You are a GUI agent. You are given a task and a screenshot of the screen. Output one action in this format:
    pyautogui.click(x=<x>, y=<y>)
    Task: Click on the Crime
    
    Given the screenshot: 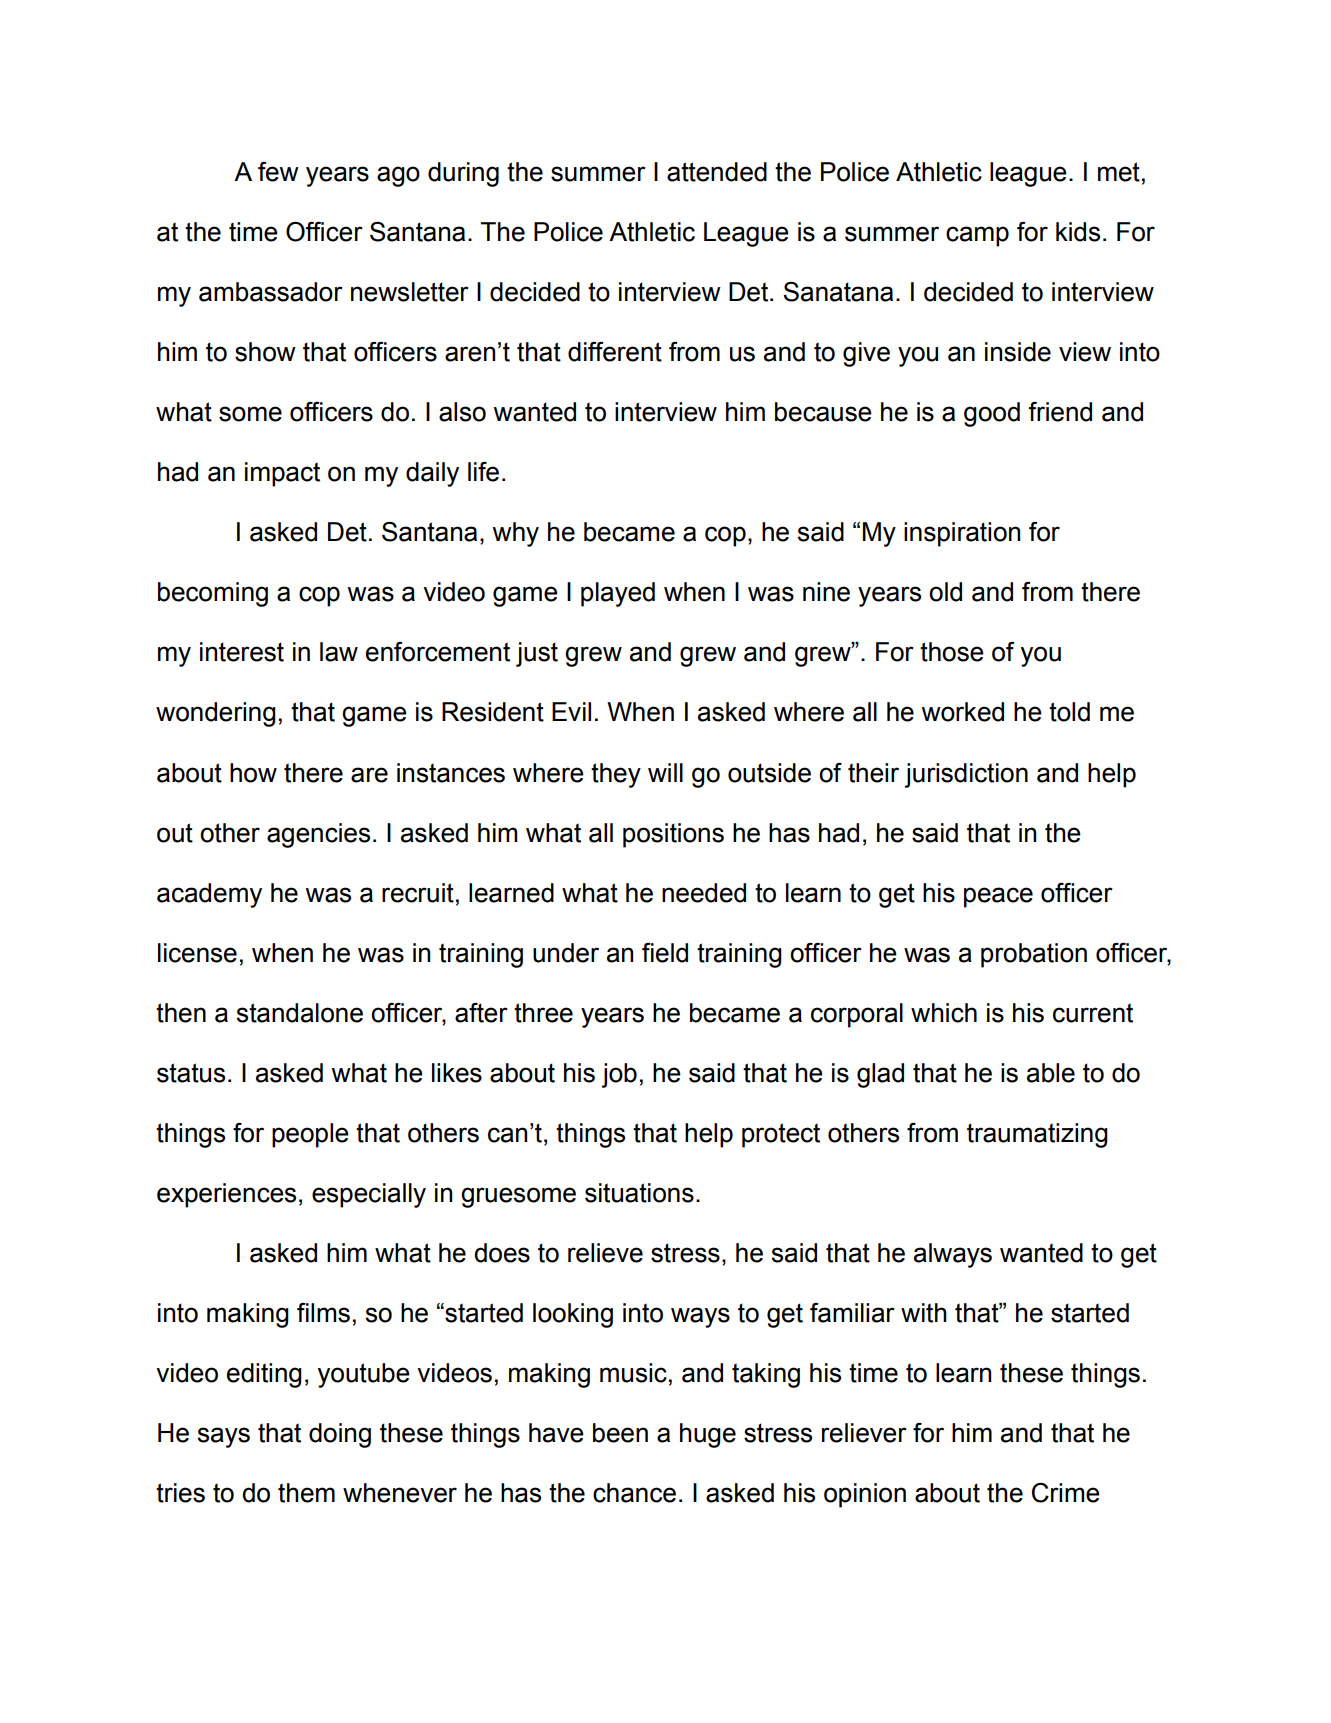 What is the action you would take?
    pyautogui.click(x=1066, y=1493)
